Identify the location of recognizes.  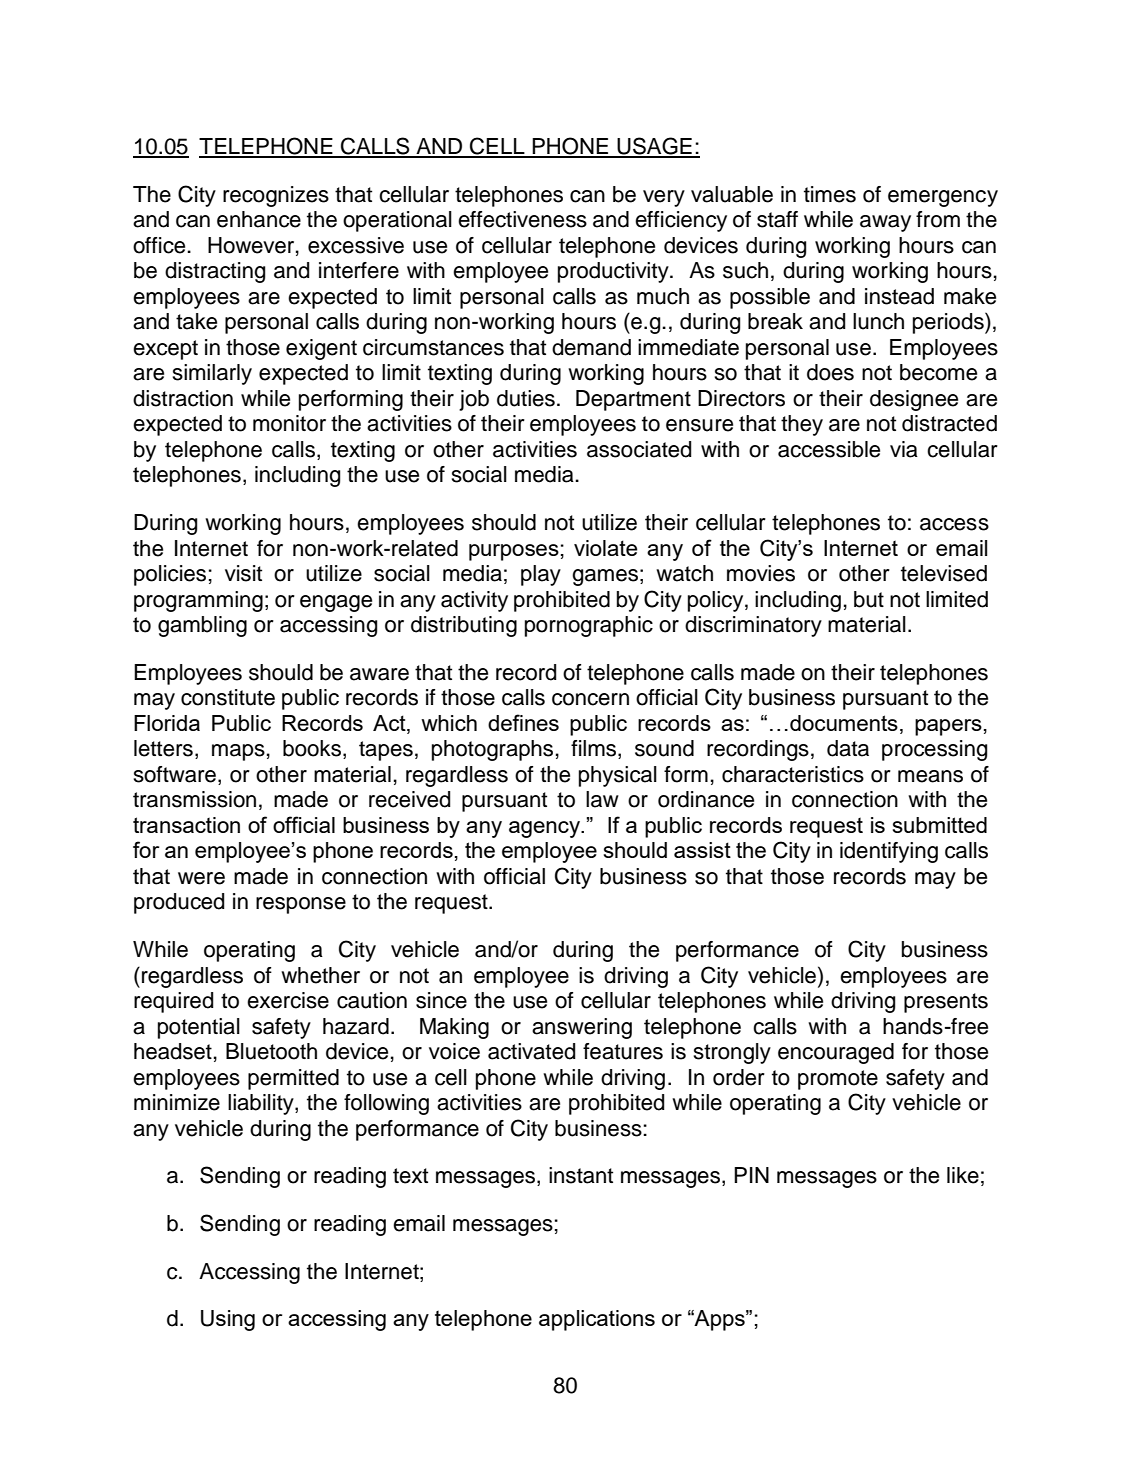
(276, 196).
